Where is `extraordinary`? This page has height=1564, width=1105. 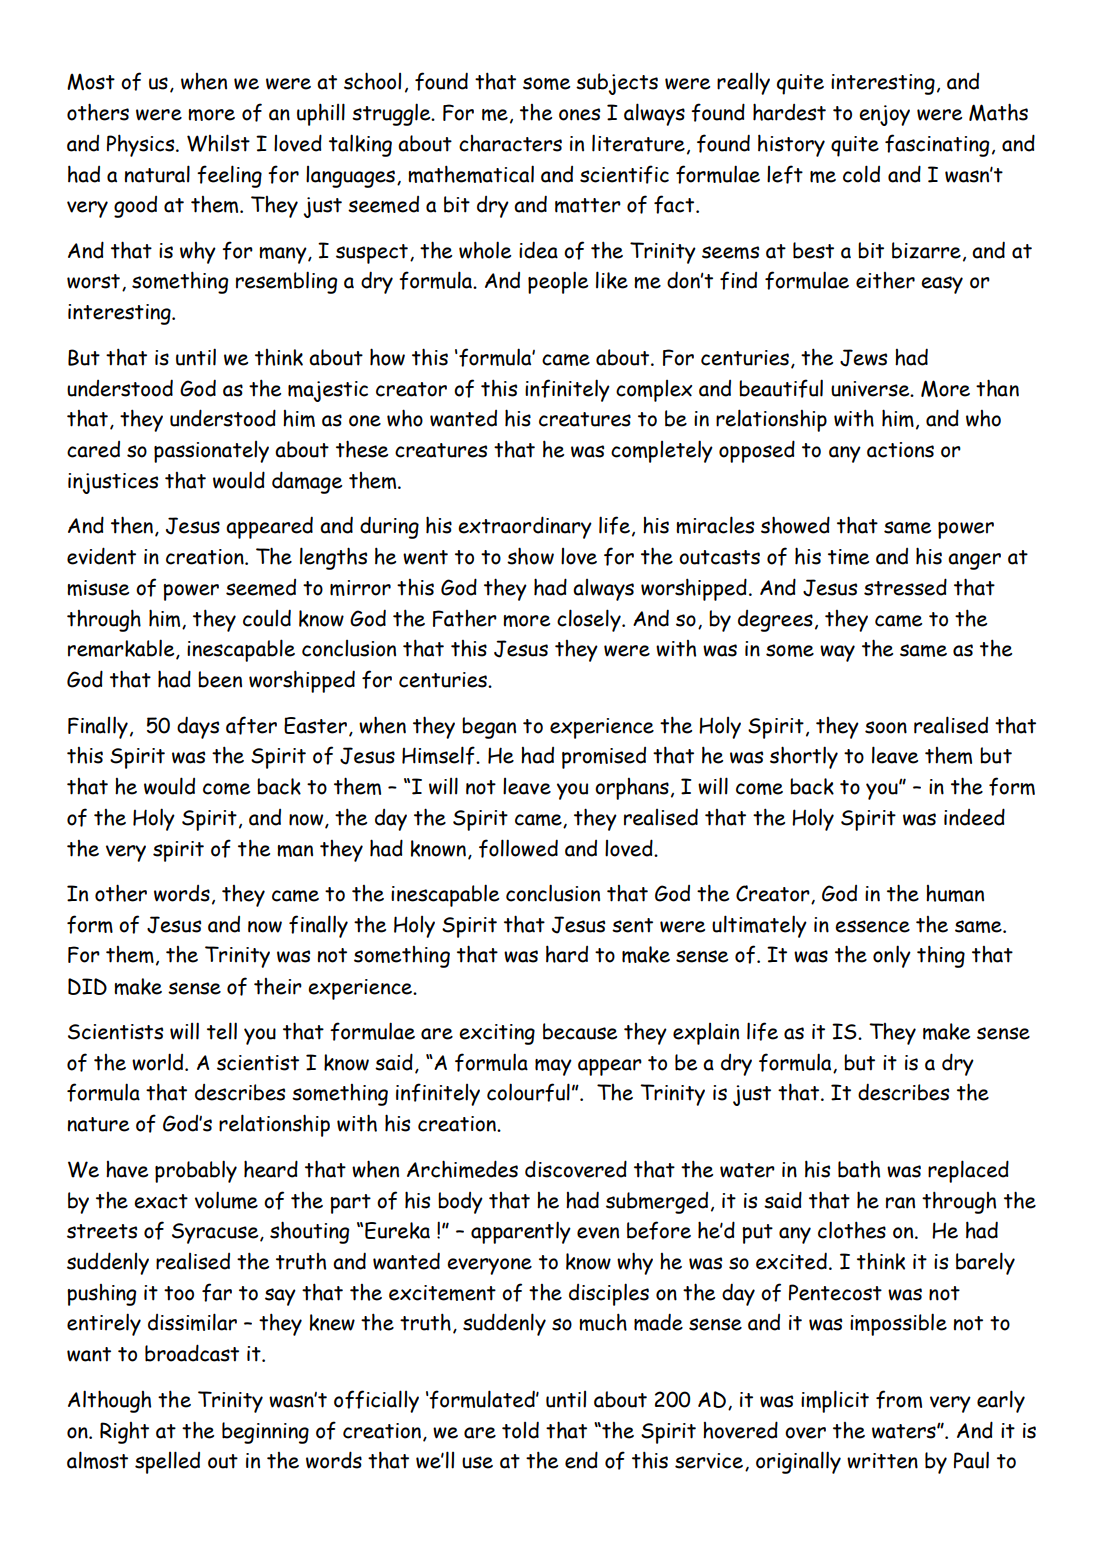 extraordinary is located at coordinates (525, 527).
